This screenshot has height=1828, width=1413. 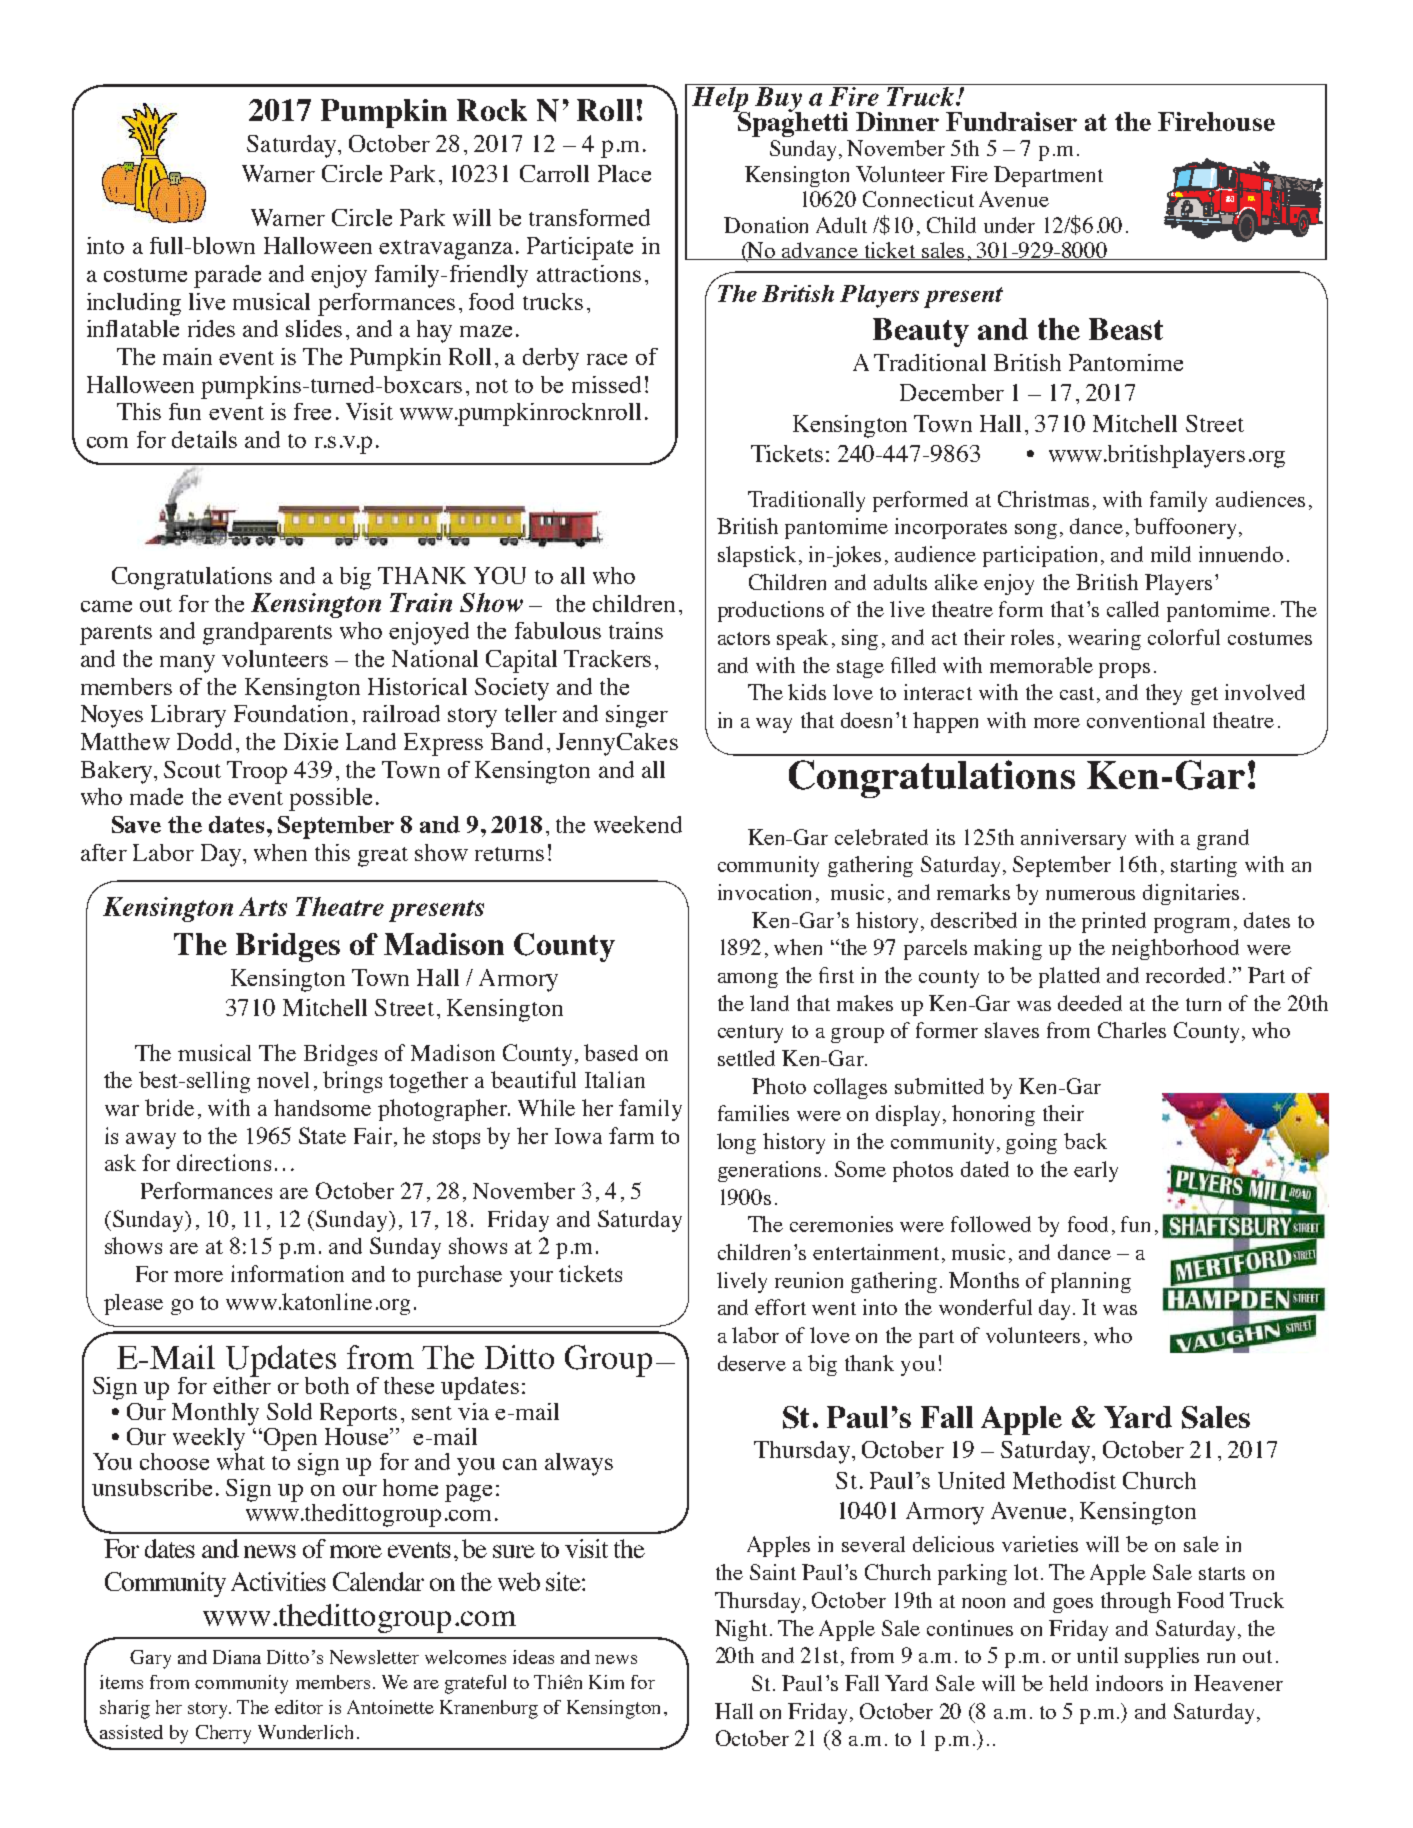 What do you see at coordinates (227, 276) in the screenshot?
I see `parade` at bounding box center [227, 276].
